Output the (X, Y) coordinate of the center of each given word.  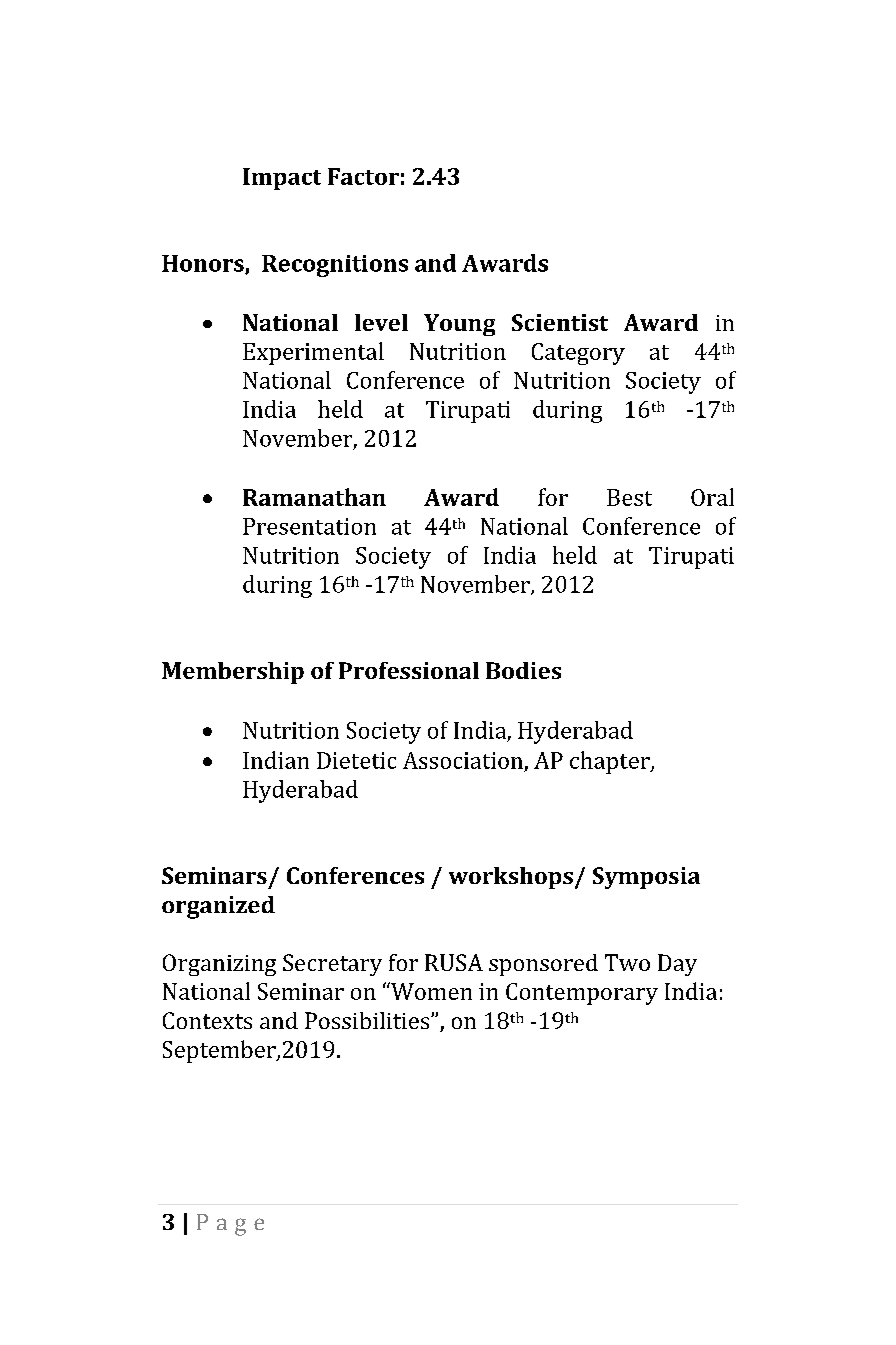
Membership (233, 673)
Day (677, 965)
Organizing (219, 965)
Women (430, 991)
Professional (409, 670)
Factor (363, 176)
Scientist (560, 322)
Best (629, 497)
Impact (282, 179)
